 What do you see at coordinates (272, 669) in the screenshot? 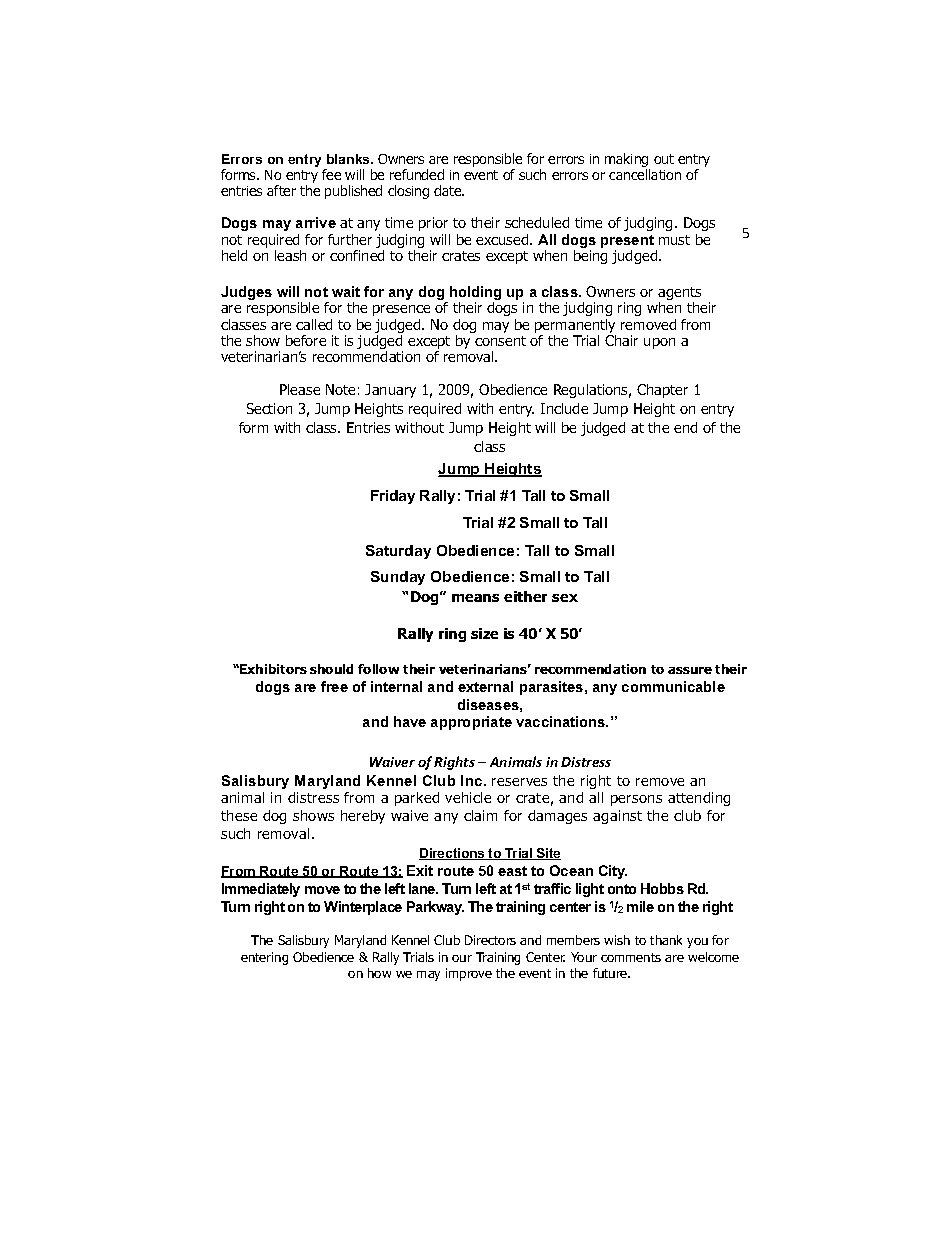
I see `Exhibitors` at bounding box center [272, 669].
